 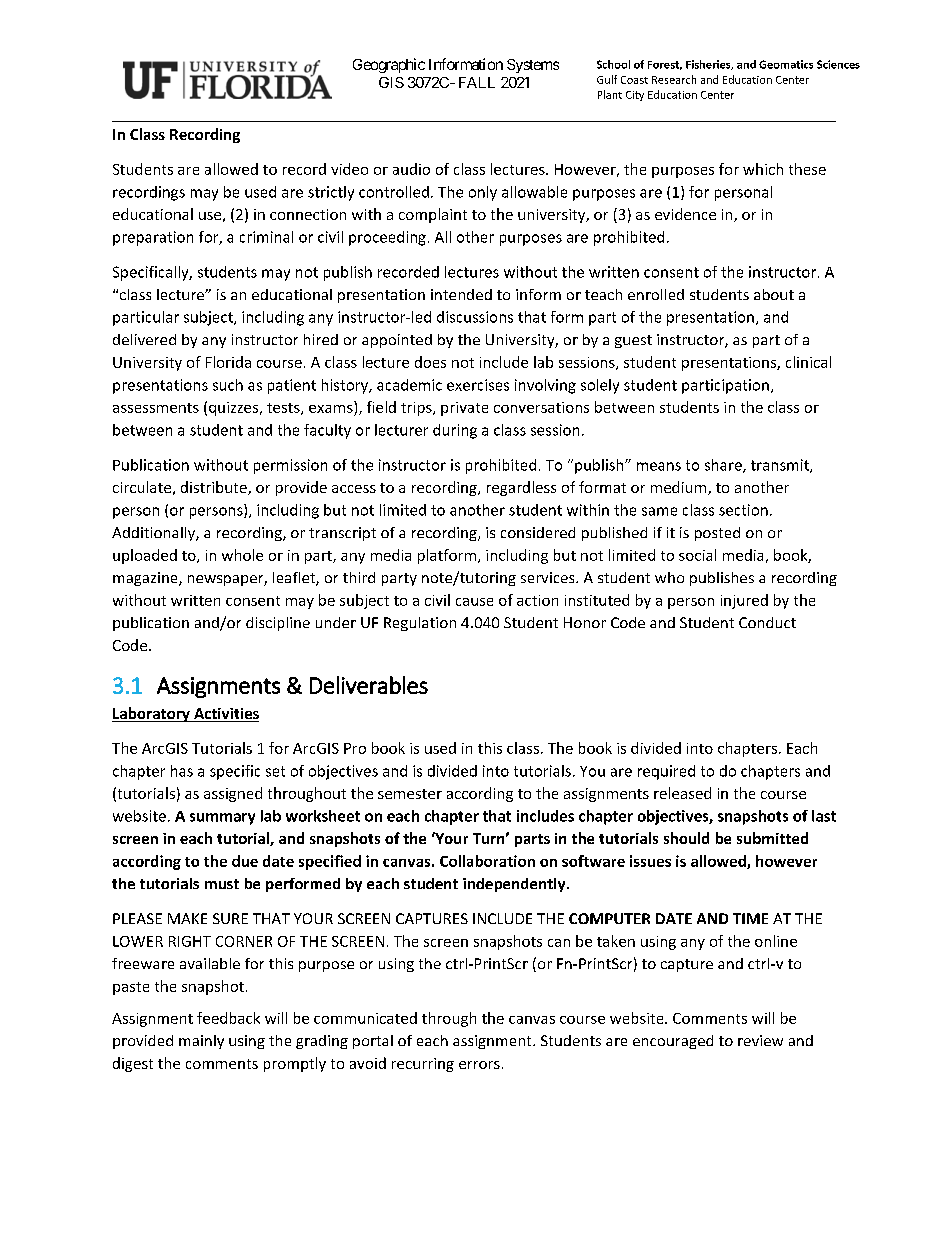 What do you see at coordinates (201, 1042) in the screenshot?
I see `mainly` at bounding box center [201, 1042].
